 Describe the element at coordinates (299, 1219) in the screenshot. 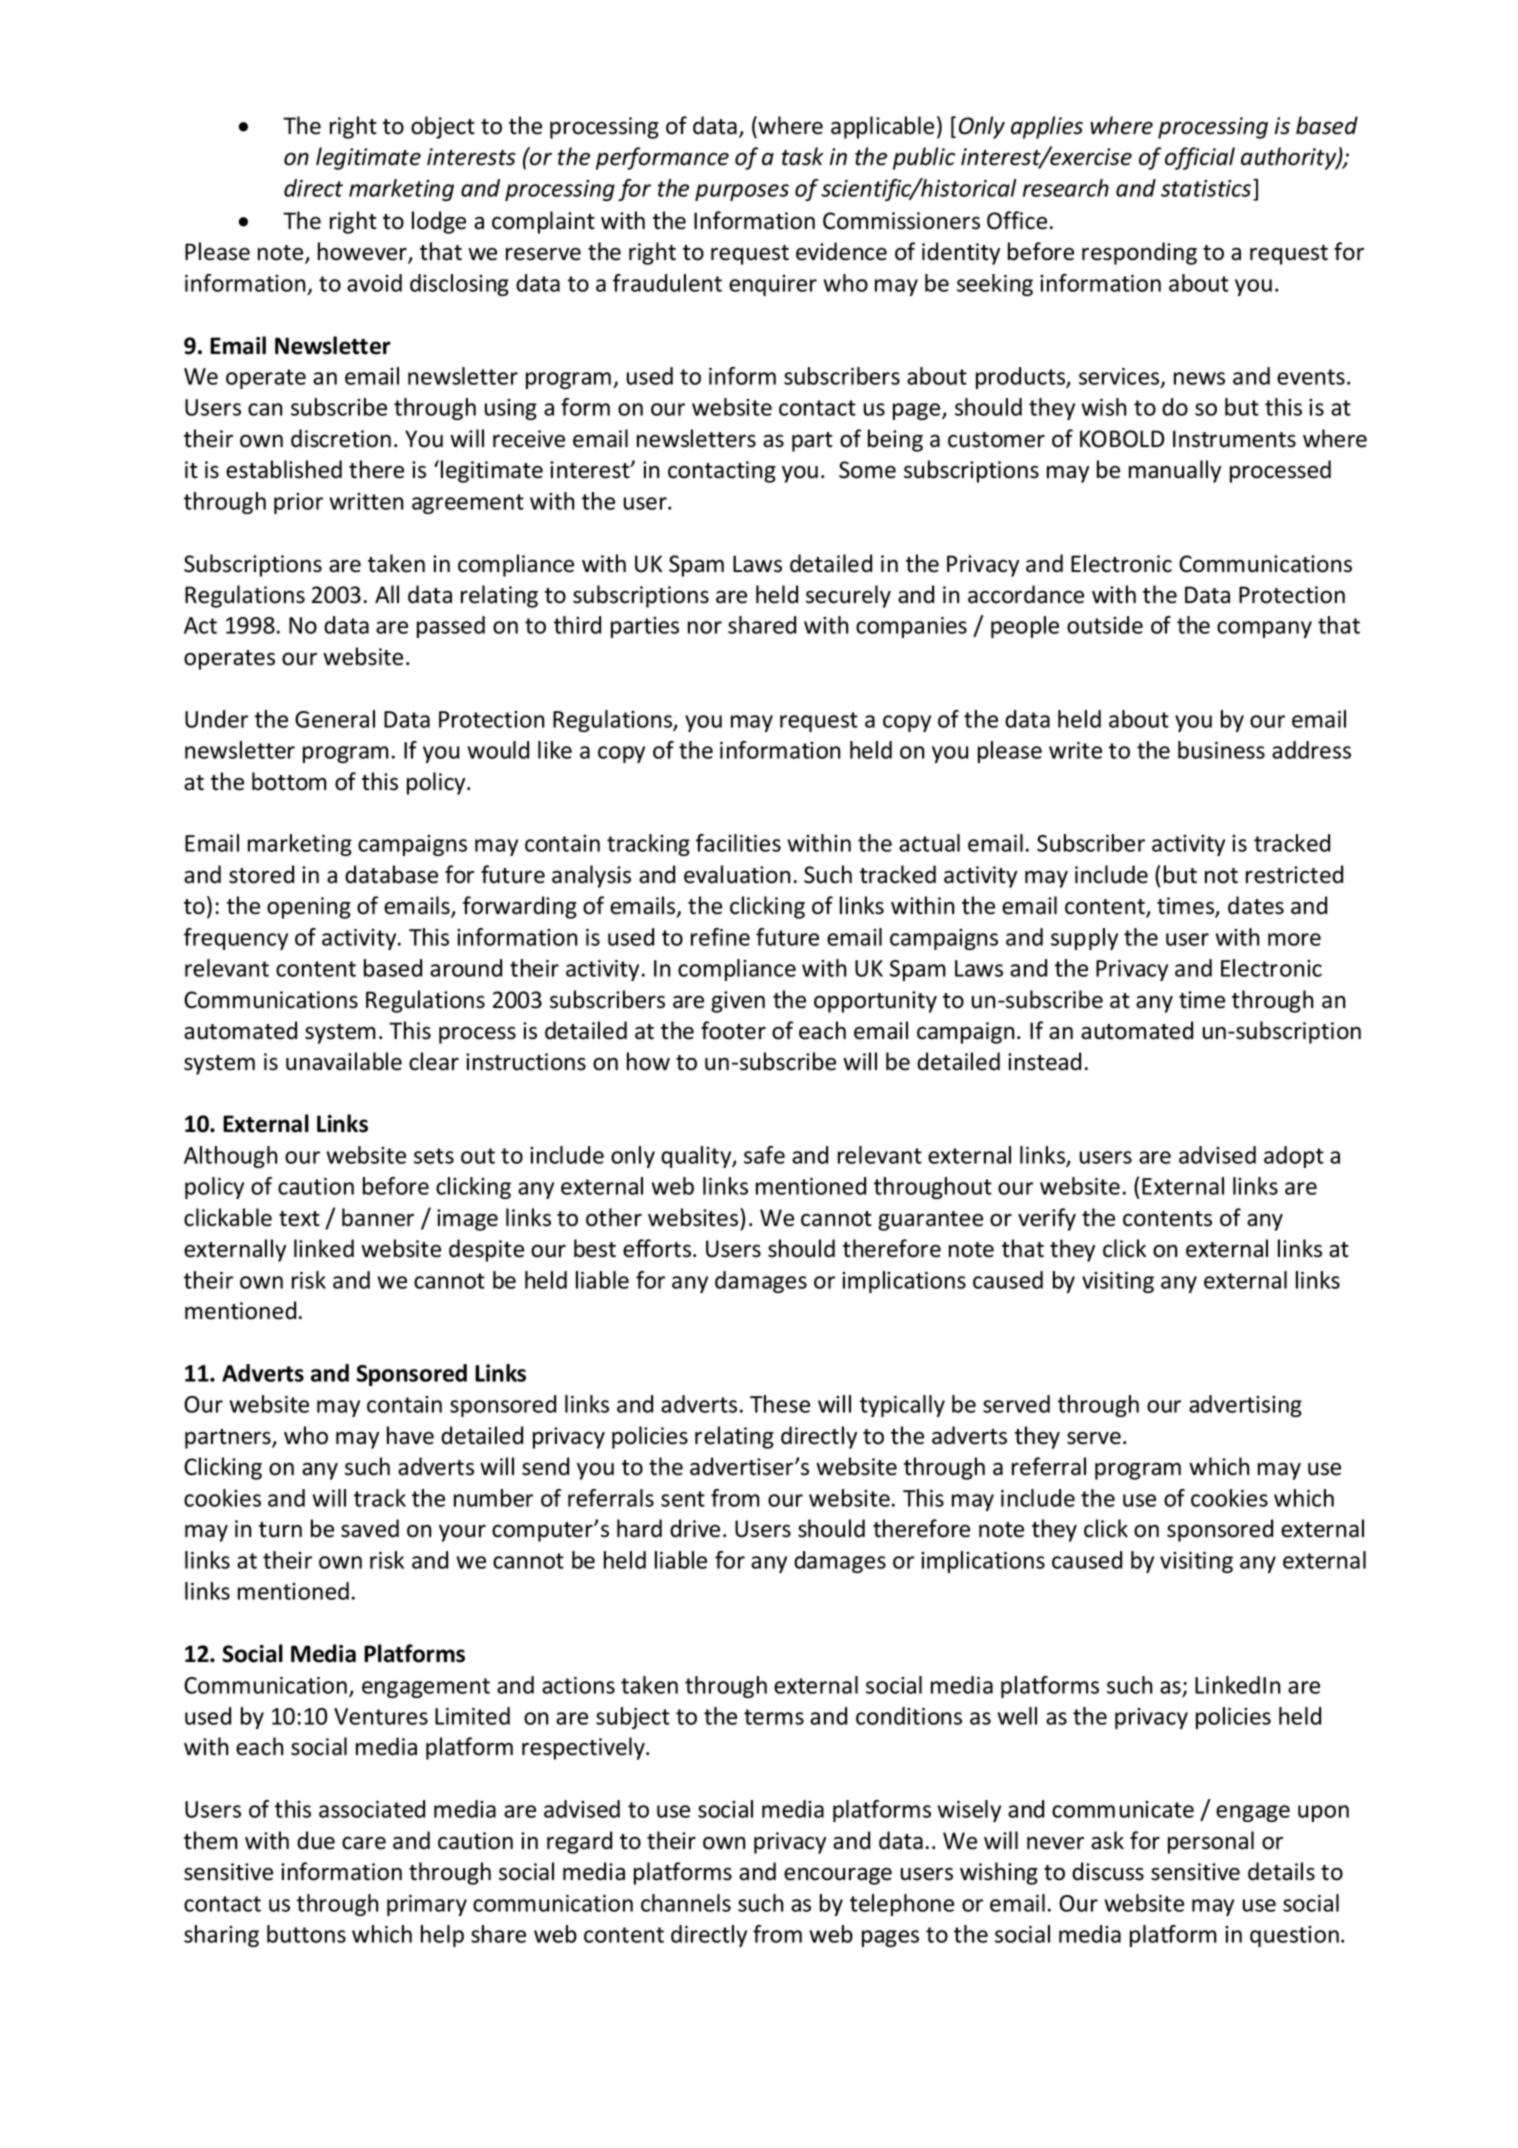

I see `text` at that location.
